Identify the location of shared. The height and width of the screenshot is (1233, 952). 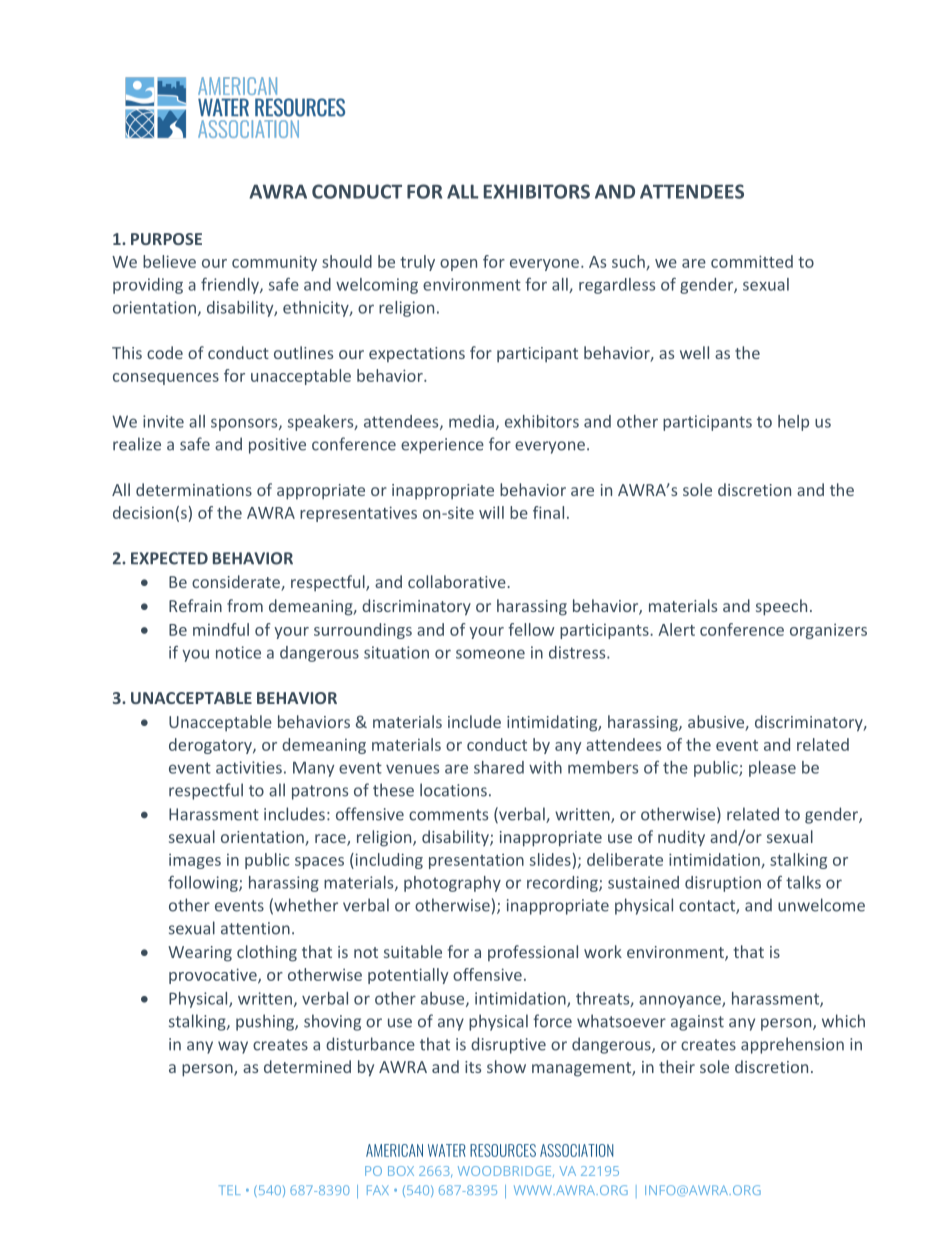
(499, 767).
